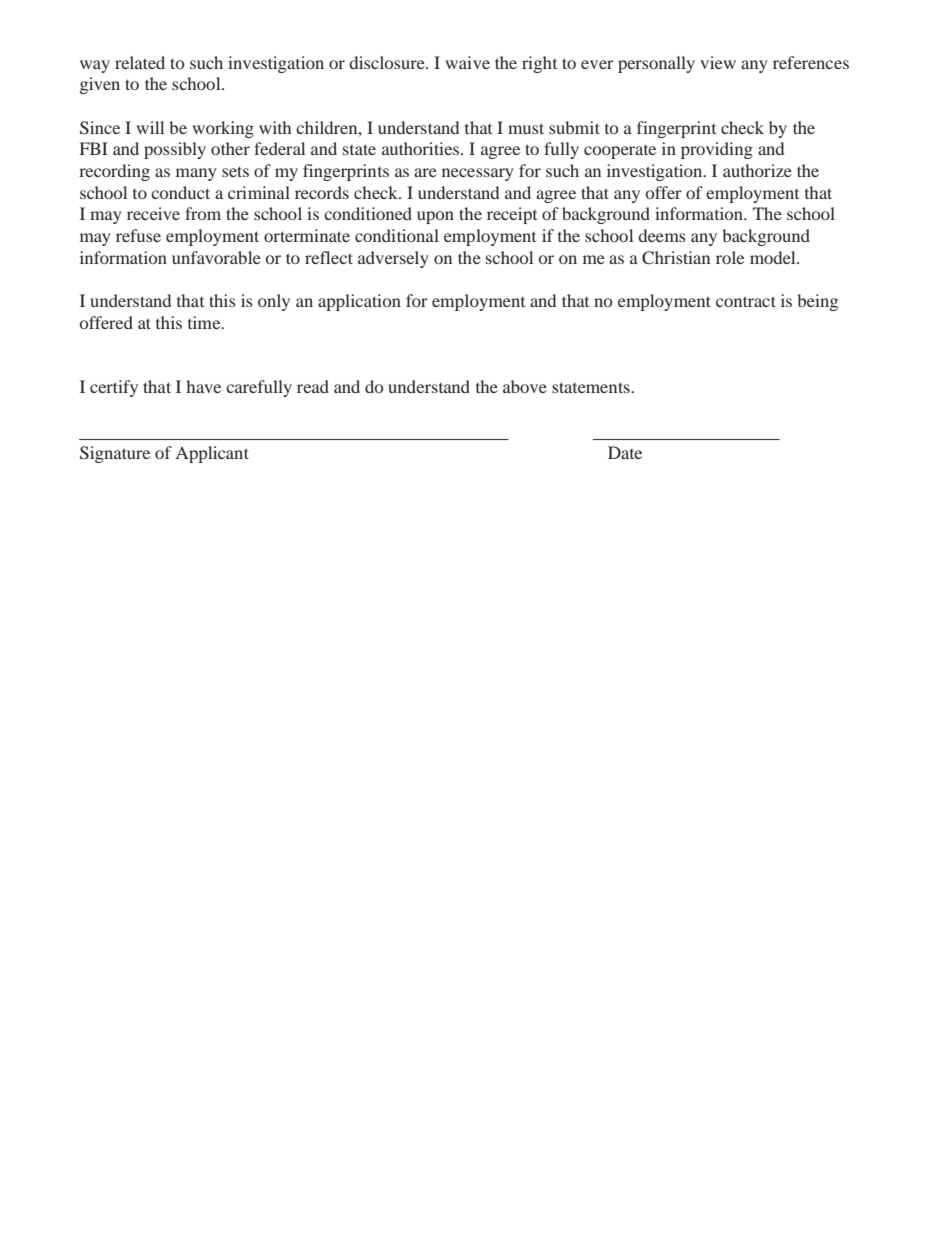 The width and height of the screenshot is (952, 1233). What do you see at coordinates (625, 452) in the screenshot?
I see `Date` at bounding box center [625, 452].
